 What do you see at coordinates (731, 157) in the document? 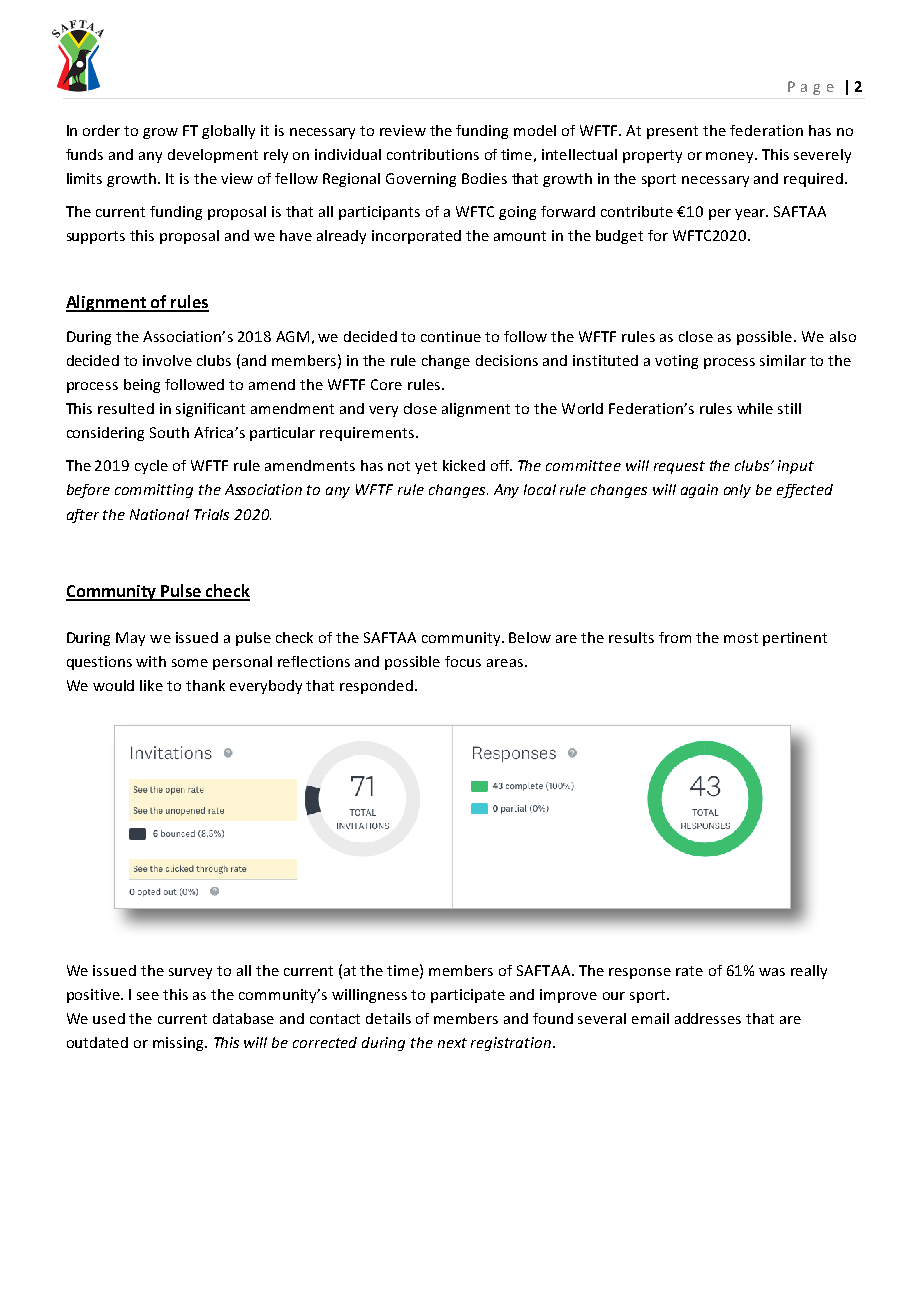
I see `money` at bounding box center [731, 157].
